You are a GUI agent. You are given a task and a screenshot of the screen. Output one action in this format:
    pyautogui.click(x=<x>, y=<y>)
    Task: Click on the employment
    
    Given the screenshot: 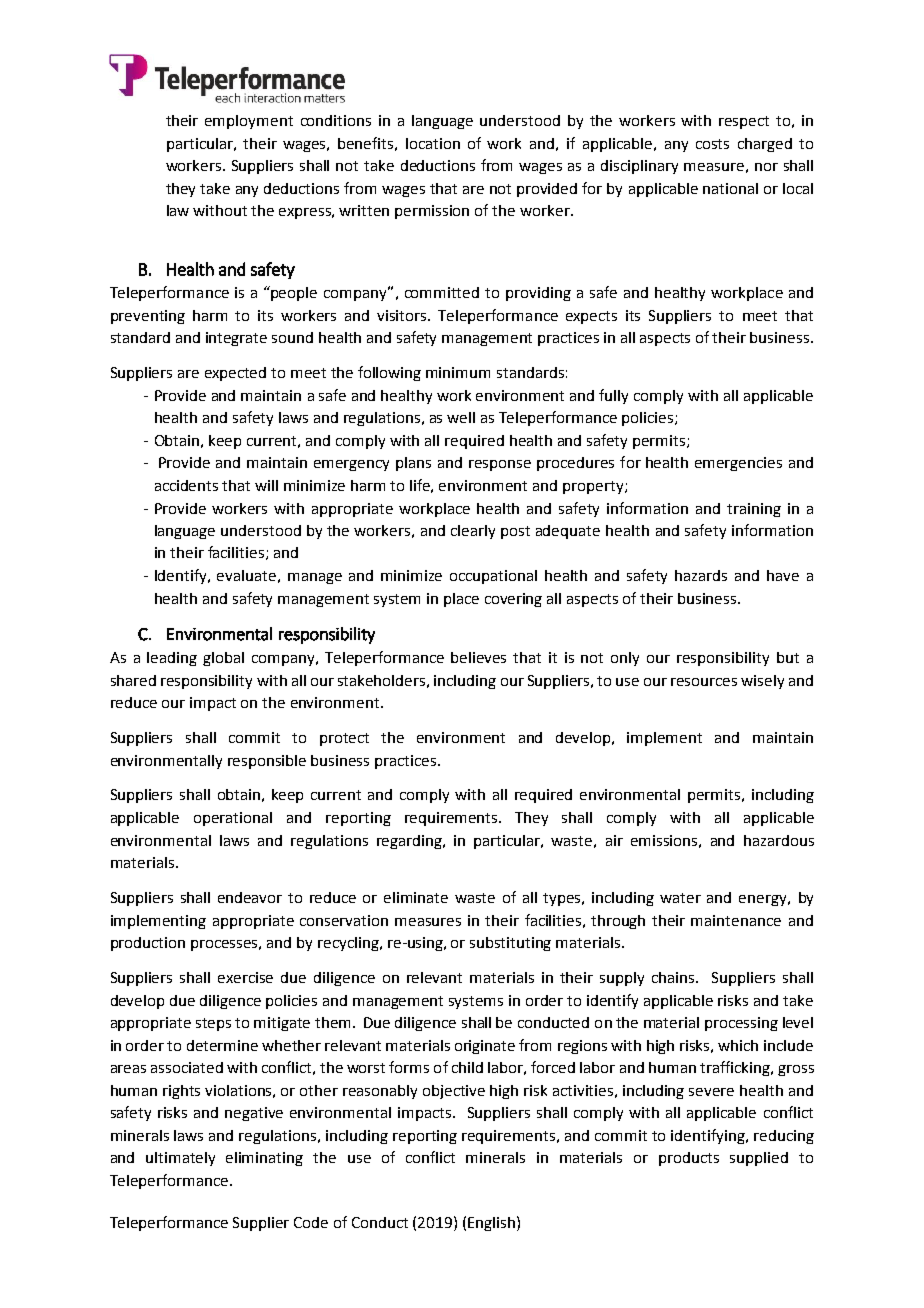 What is the action you would take?
    pyautogui.click(x=249, y=122)
